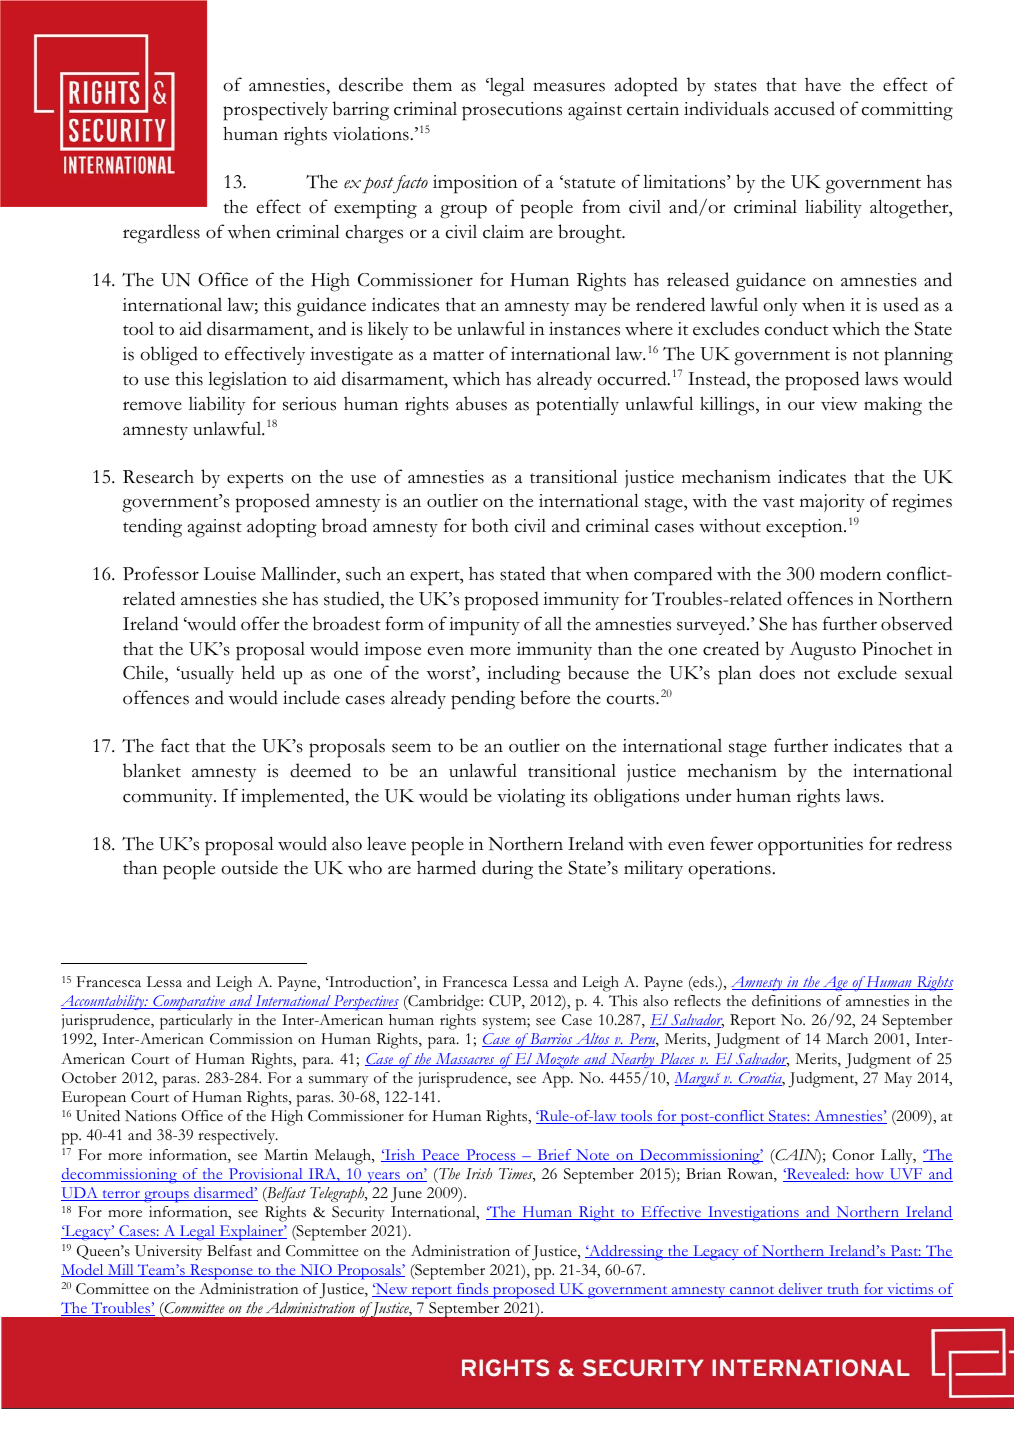 This document has width=1014, height=1435. Describe the element at coordinates (847, 1039) in the document. I see `March` at that location.
